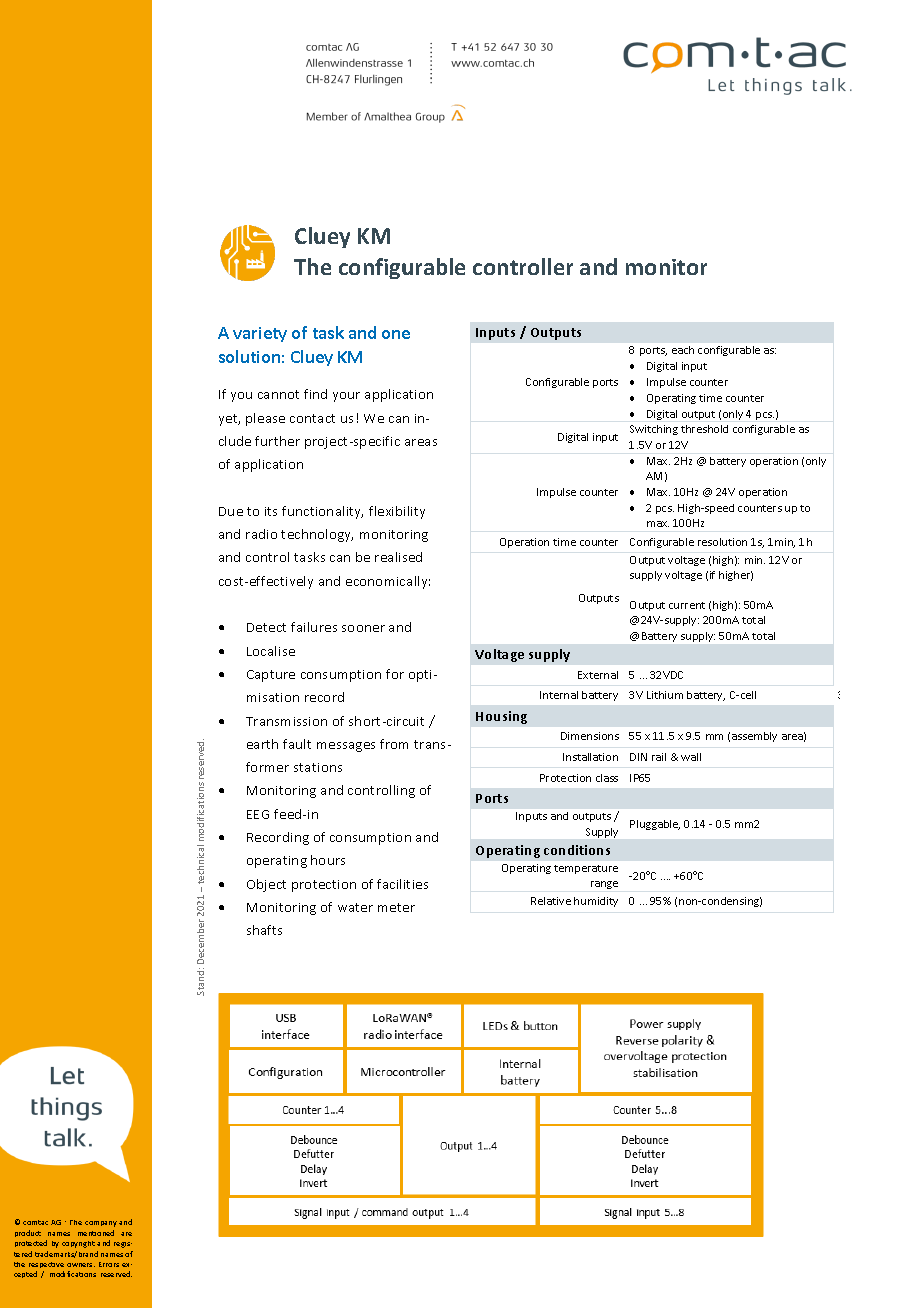 This screenshot has height=1308, width=924. I want to click on Pluggable, so click(655, 825).
